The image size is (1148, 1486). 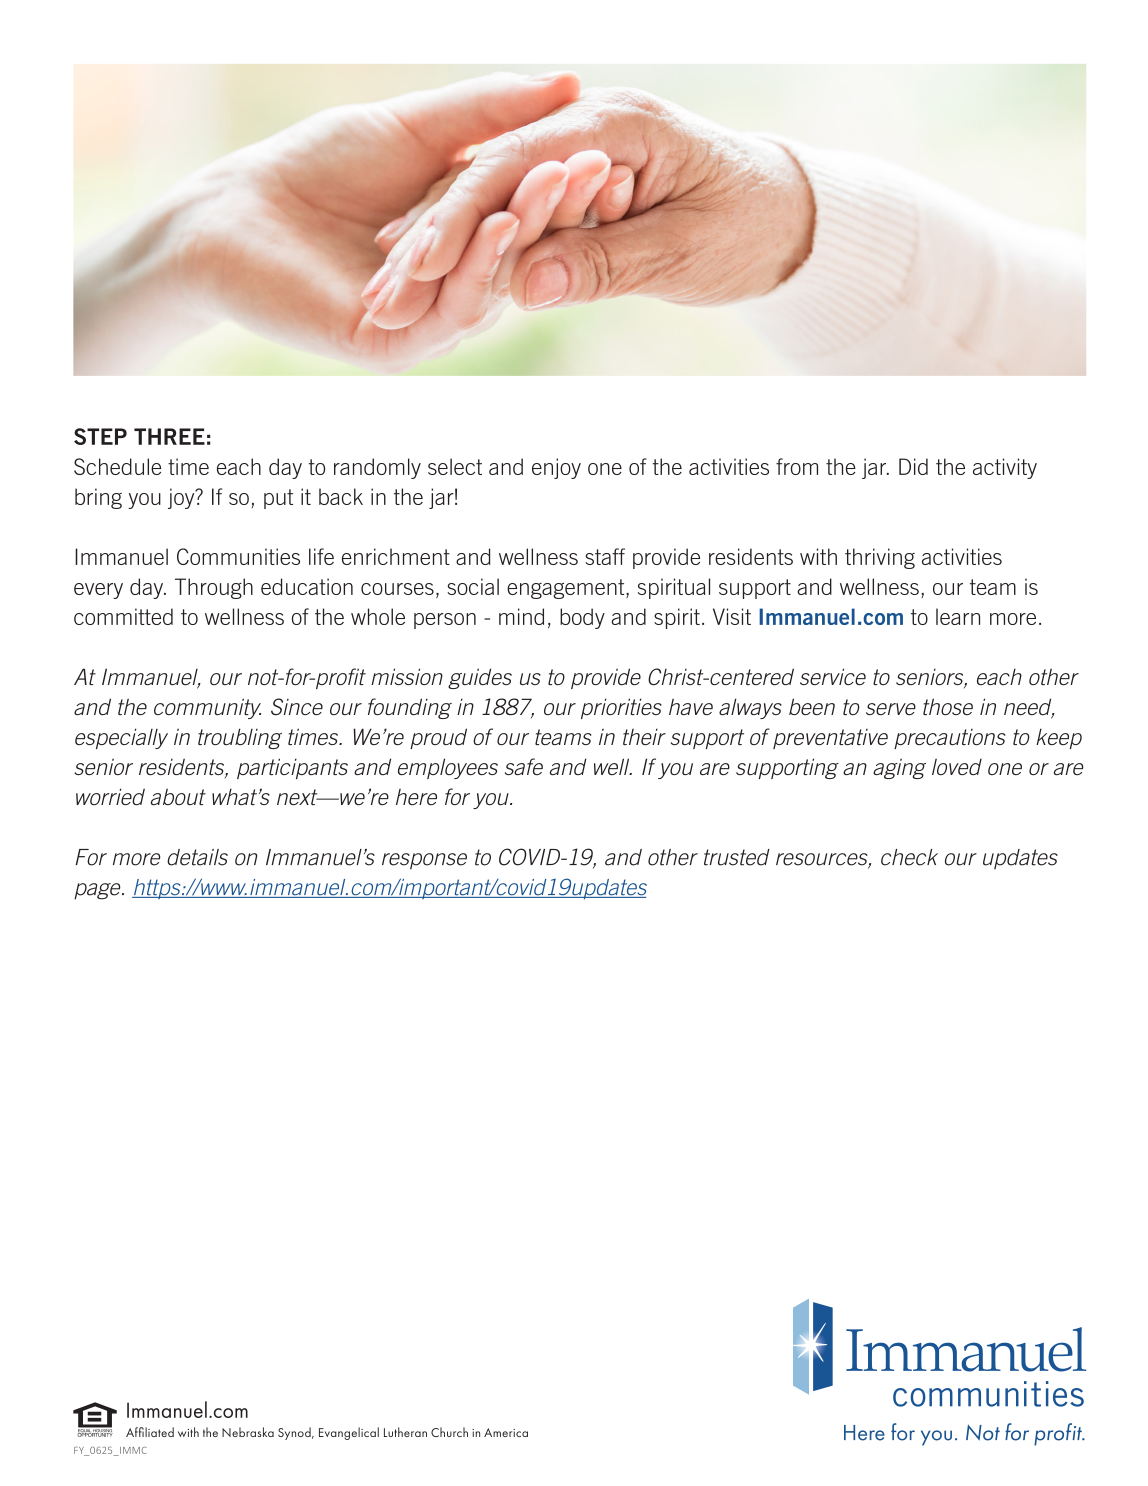 I want to click on check, so click(x=909, y=857).
